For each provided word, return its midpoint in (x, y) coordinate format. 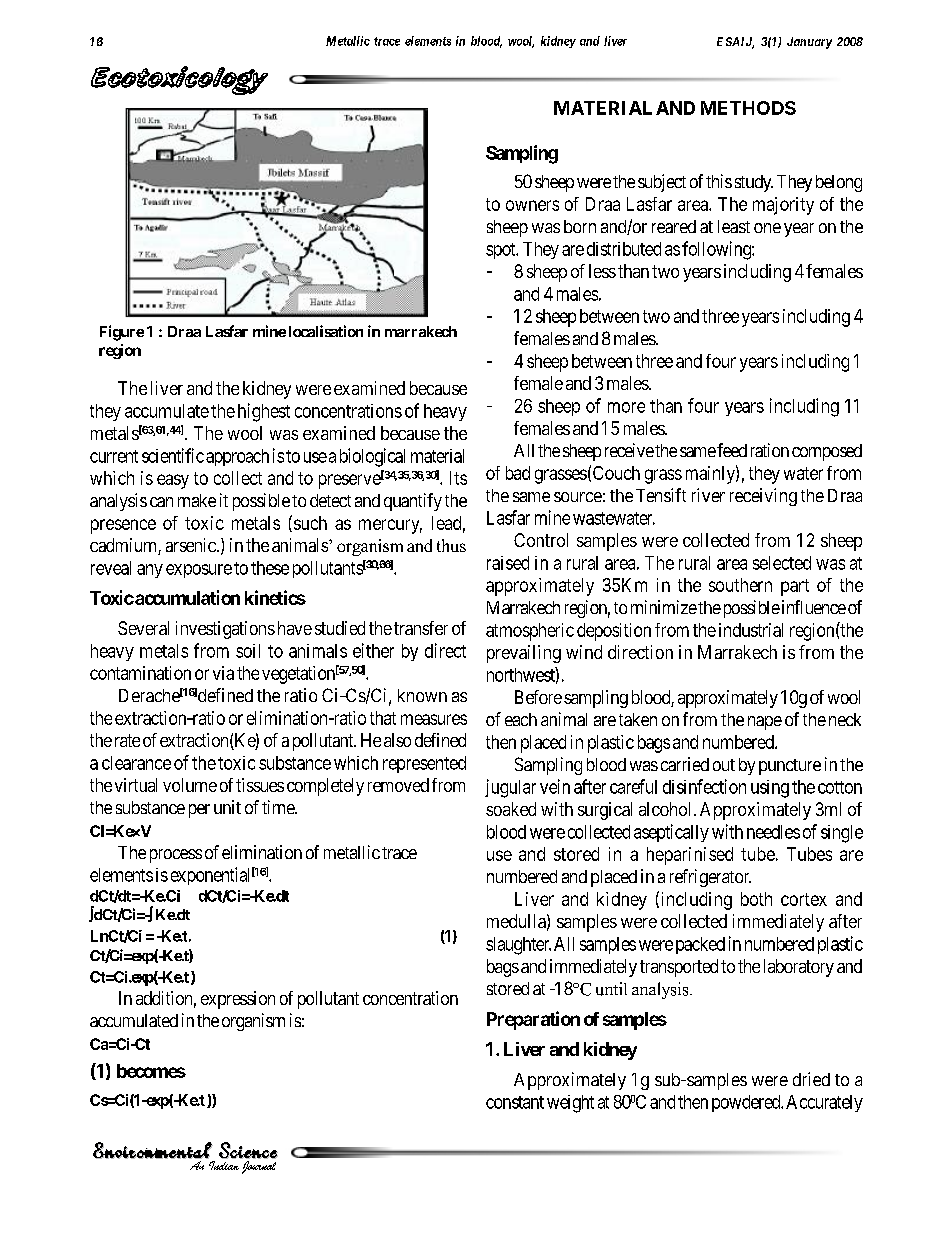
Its (458, 478)
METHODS (748, 108)
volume (190, 785)
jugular (510, 788)
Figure (122, 333)
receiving (763, 497)
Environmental (153, 1150)
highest (264, 412)
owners (532, 205)
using (770, 789)
